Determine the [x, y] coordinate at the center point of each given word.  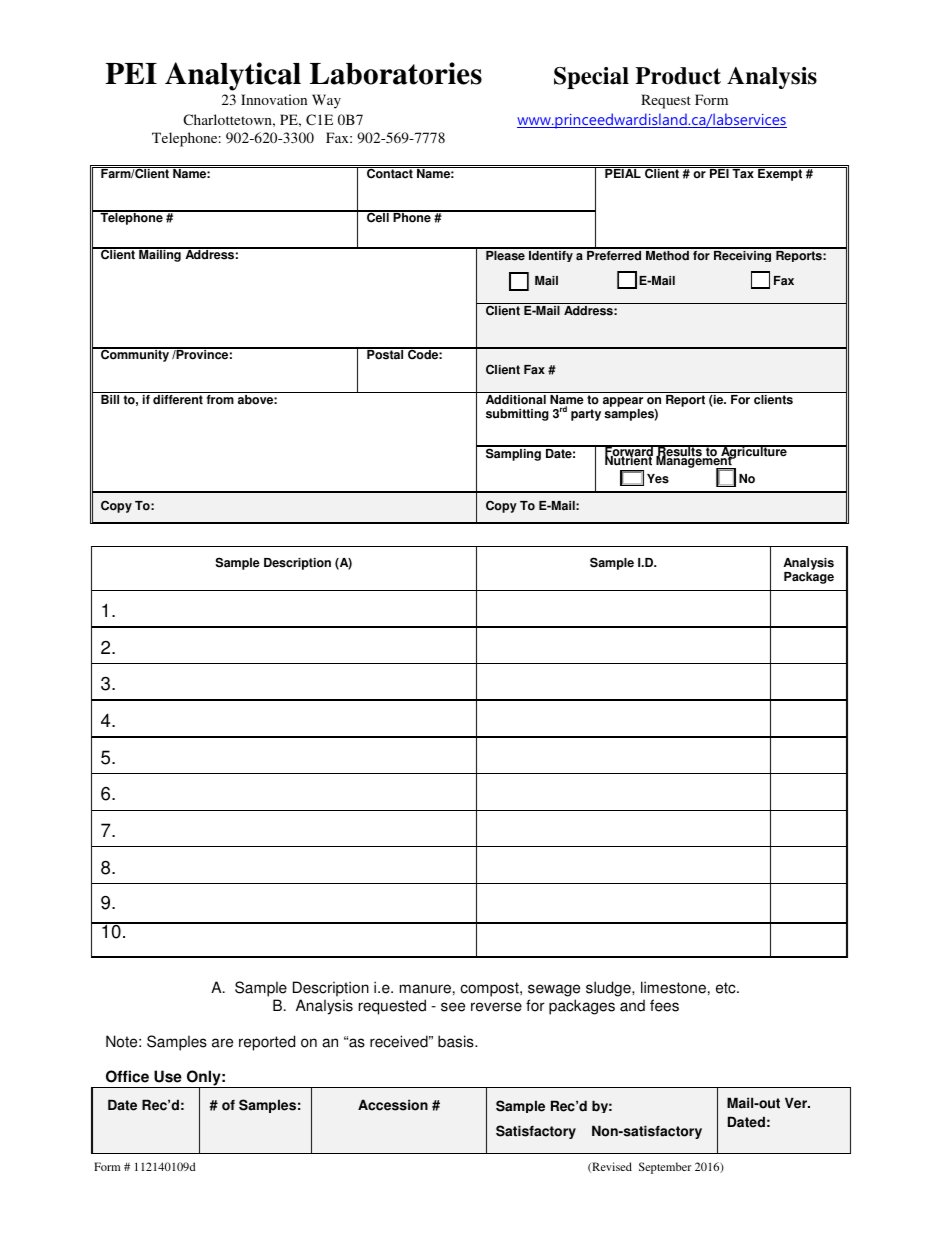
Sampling [513, 453]
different [178, 400]
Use [168, 1076]
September [665, 1168]
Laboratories [396, 73]
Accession [393, 1105]
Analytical [233, 76]
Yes [658, 479]
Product [678, 76]
